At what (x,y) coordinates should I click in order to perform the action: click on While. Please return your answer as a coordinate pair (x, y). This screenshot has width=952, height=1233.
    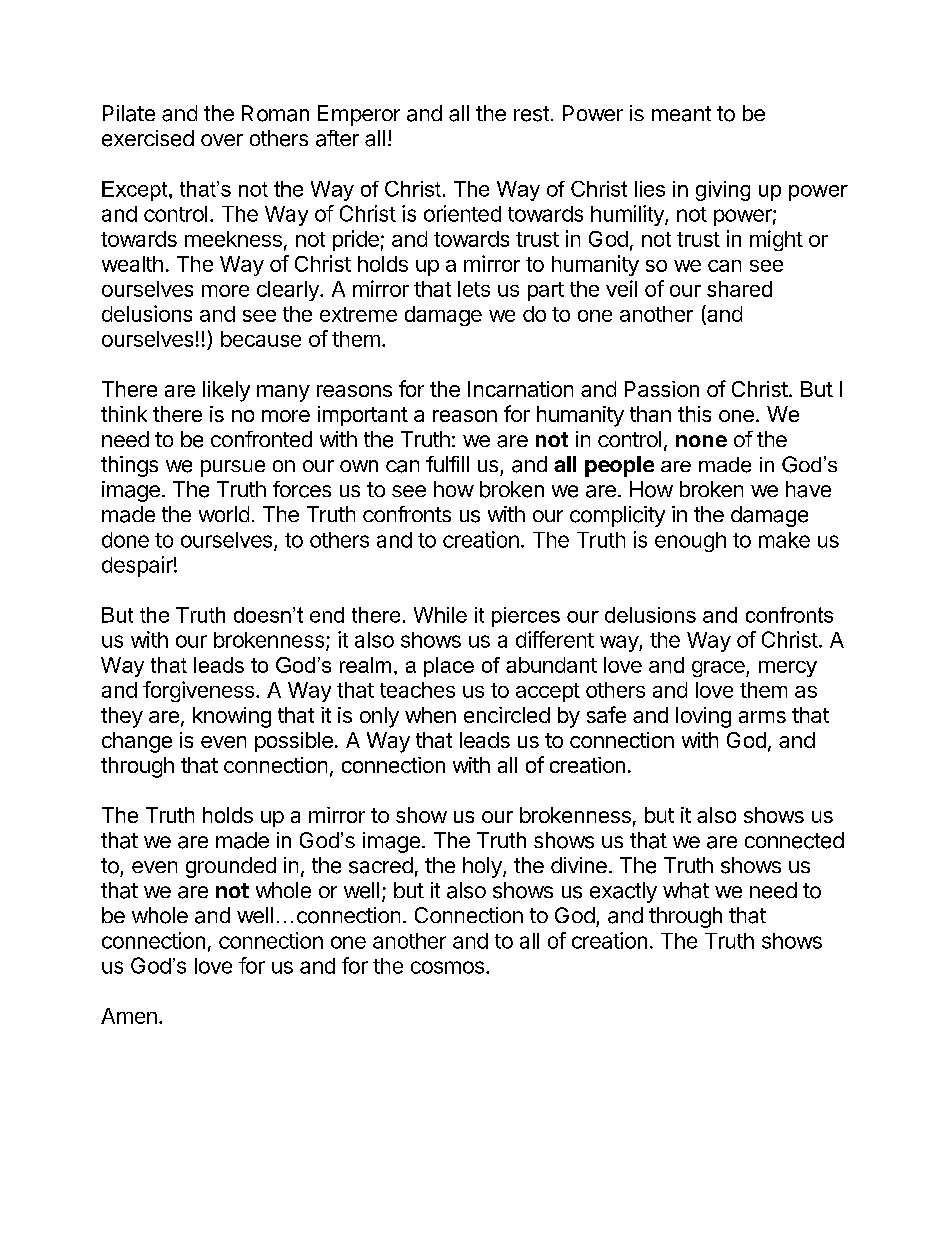
    Looking at the image, I should click on (440, 615).
